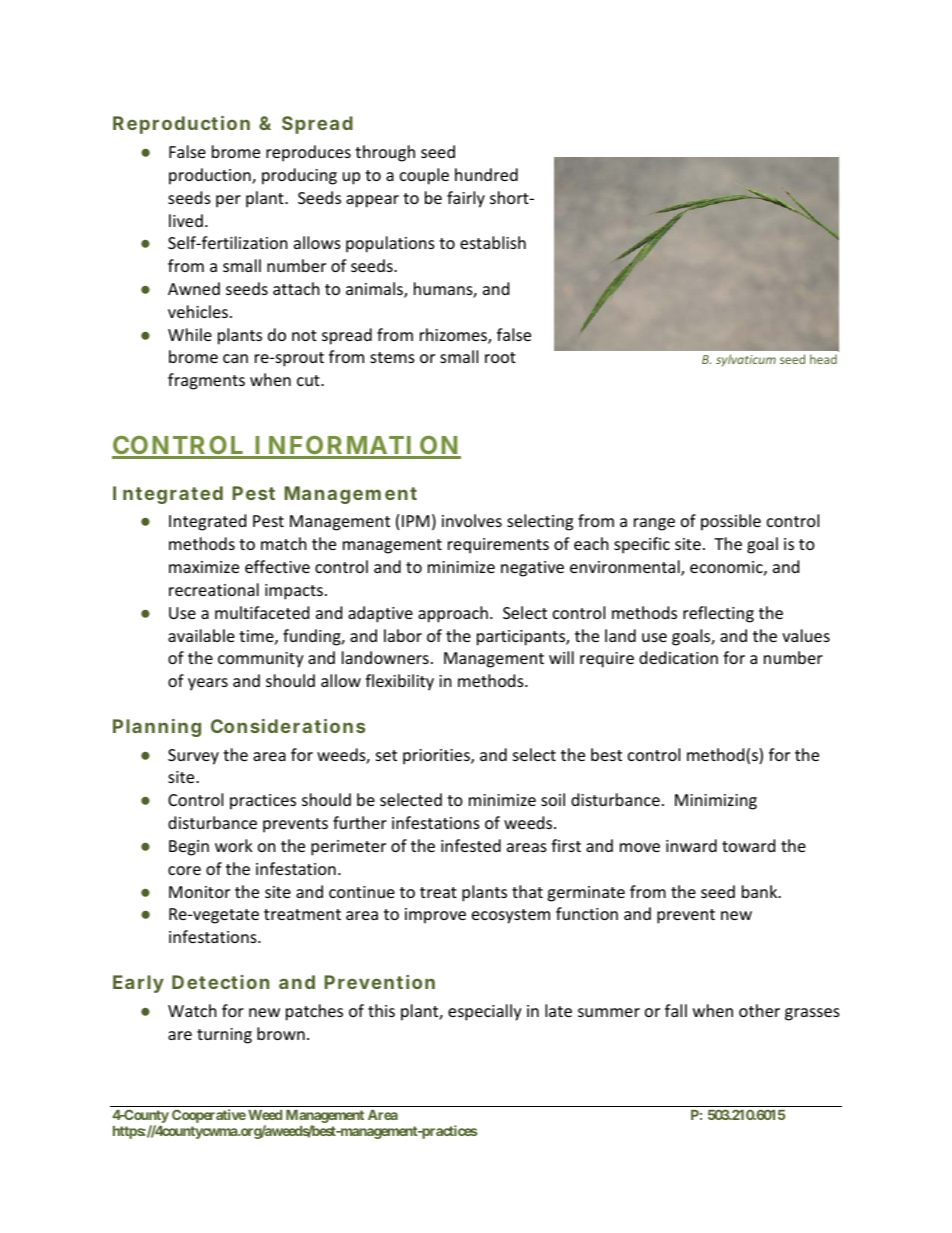 This screenshot has height=1233, width=952. I want to click on recreational, so click(214, 589).
